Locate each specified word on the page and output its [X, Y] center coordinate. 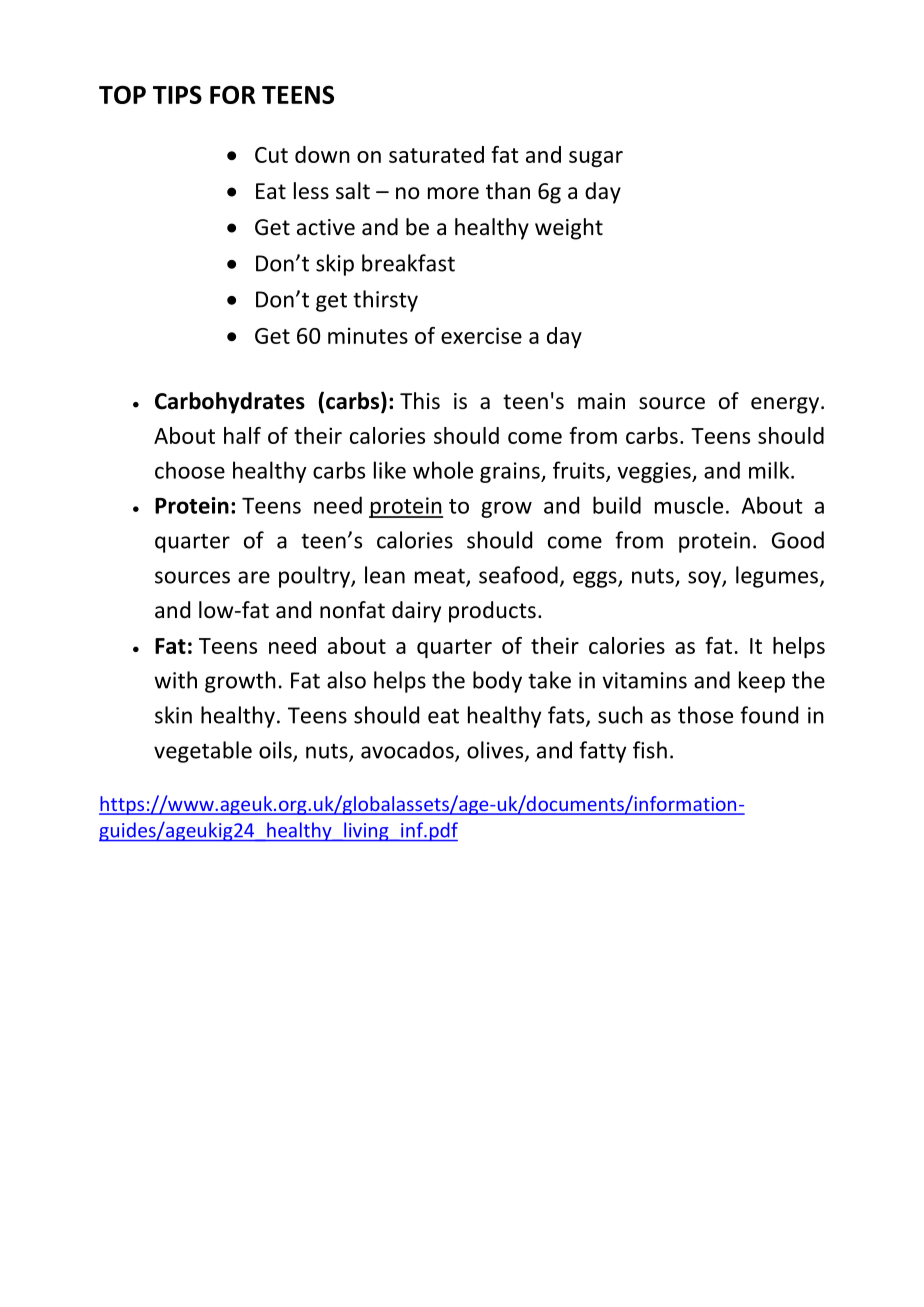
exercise [481, 335]
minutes [368, 335]
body [497, 682]
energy [785, 405]
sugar [596, 159]
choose [190, 470]
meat [441, 577]
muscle [689, 505]
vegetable [203, 752]
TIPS [177, 95]
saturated [436, 154]
